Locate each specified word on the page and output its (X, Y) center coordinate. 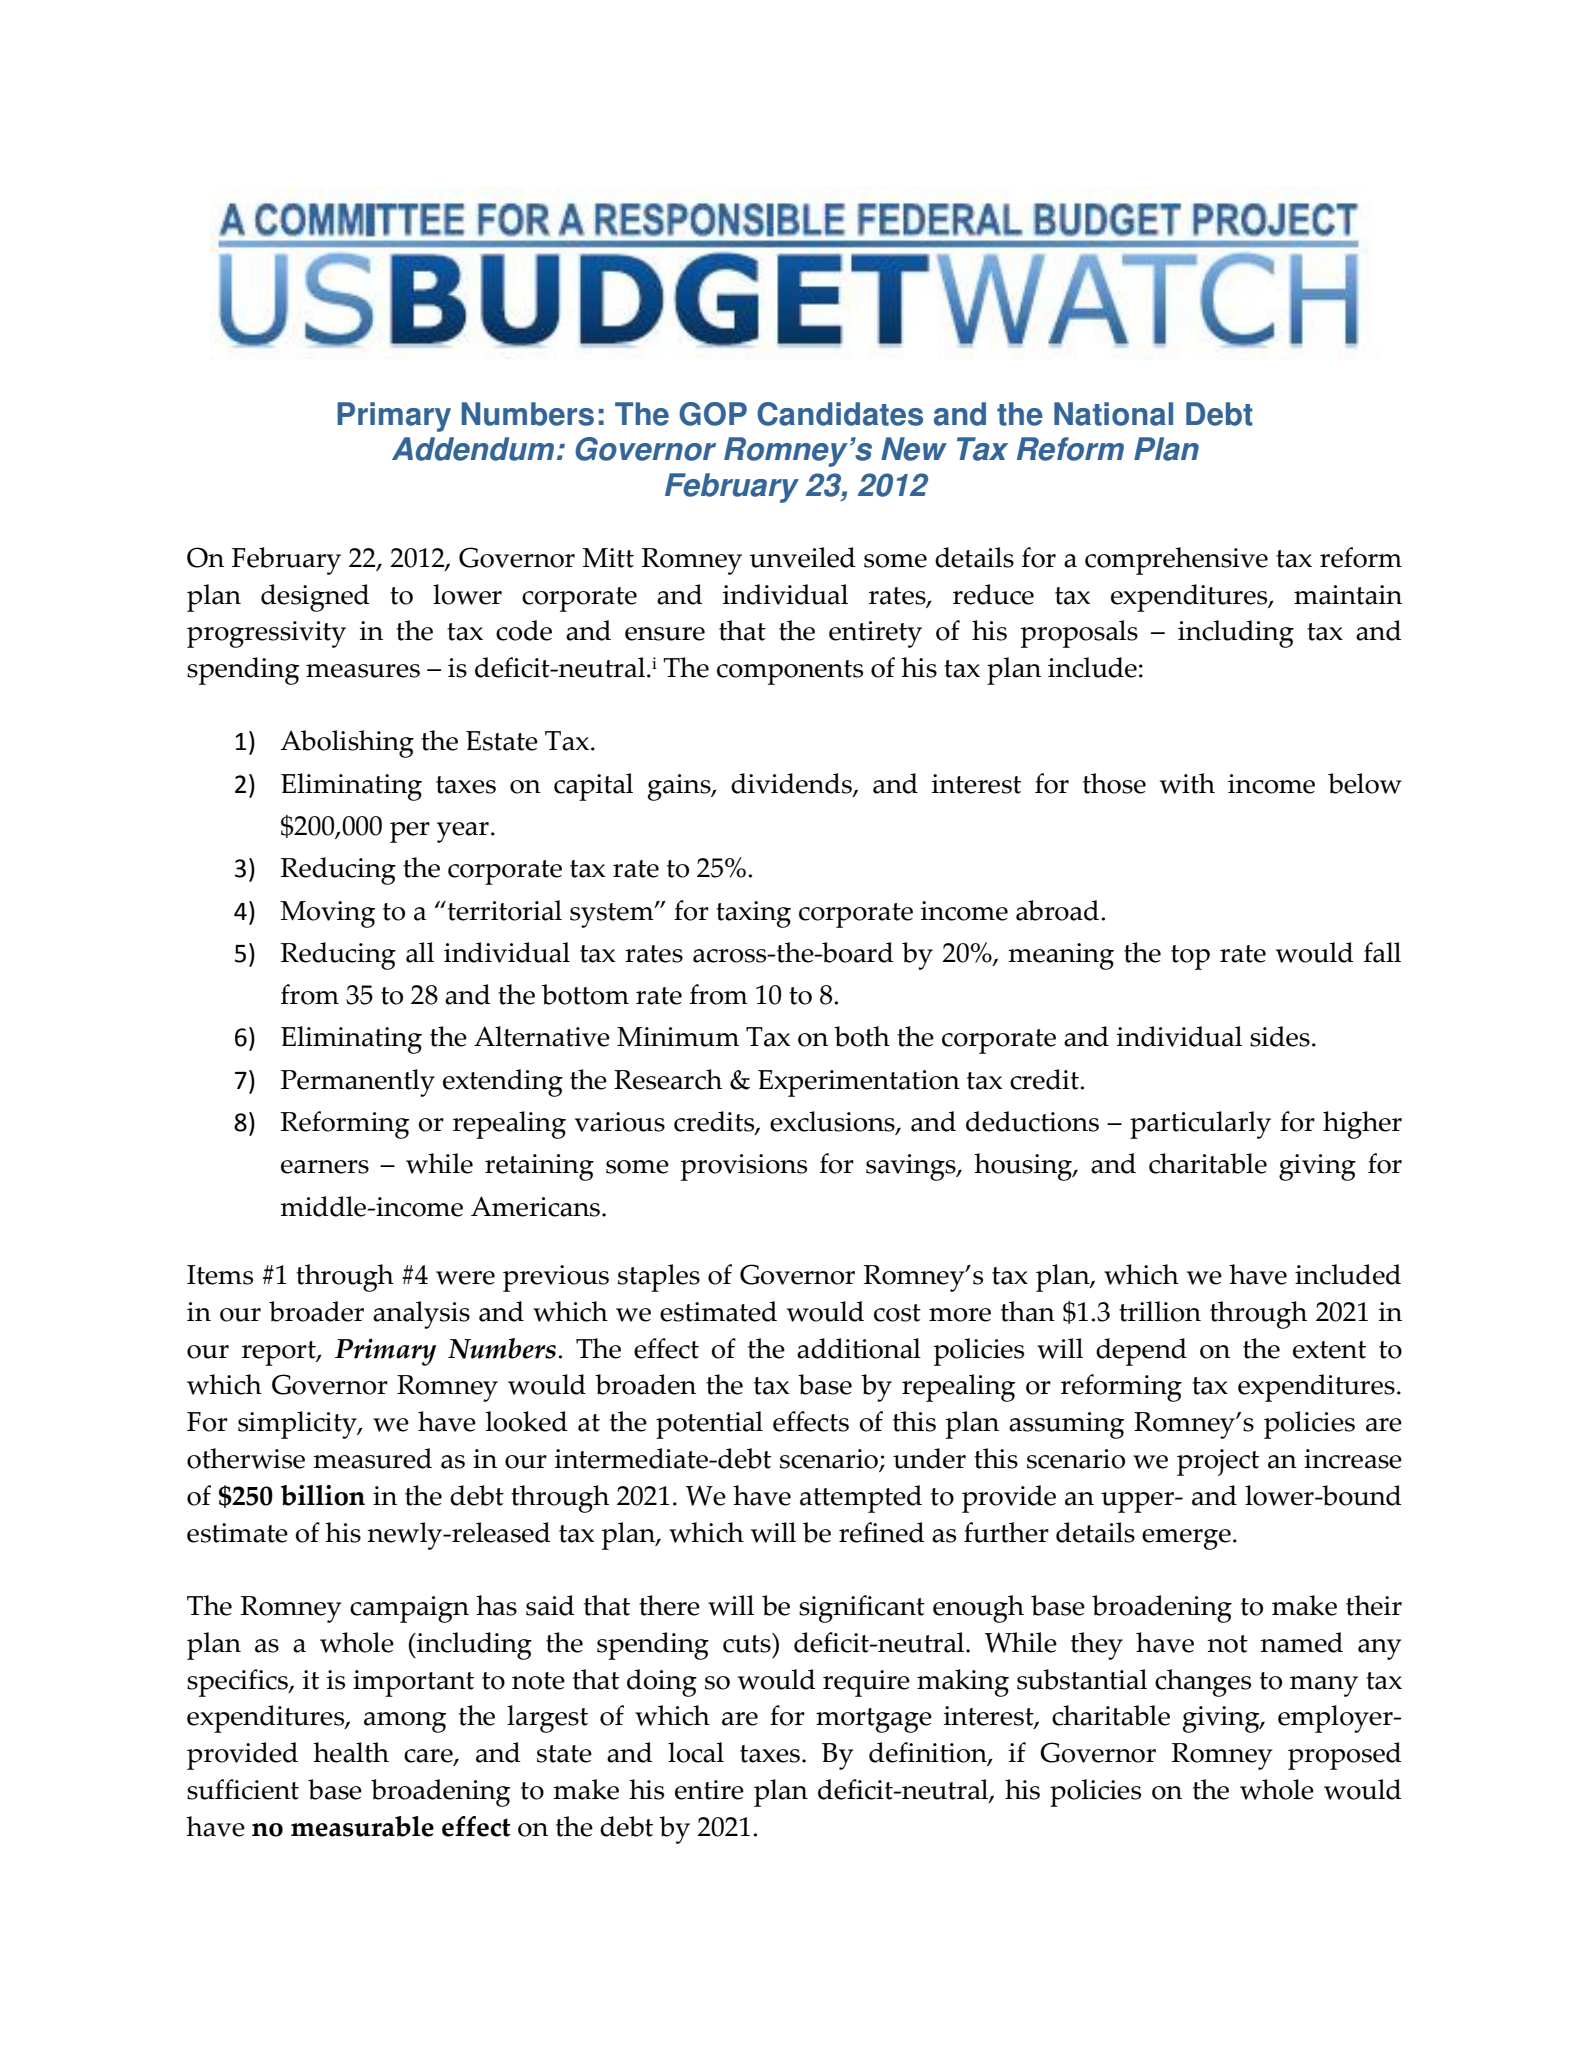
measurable (362, 1826)
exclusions (833, 1122)
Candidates (840, 414)
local (696, 1752)
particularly (1200, 1125)
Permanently (358, 1083)
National (1113, 414)
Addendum (473, 449)
